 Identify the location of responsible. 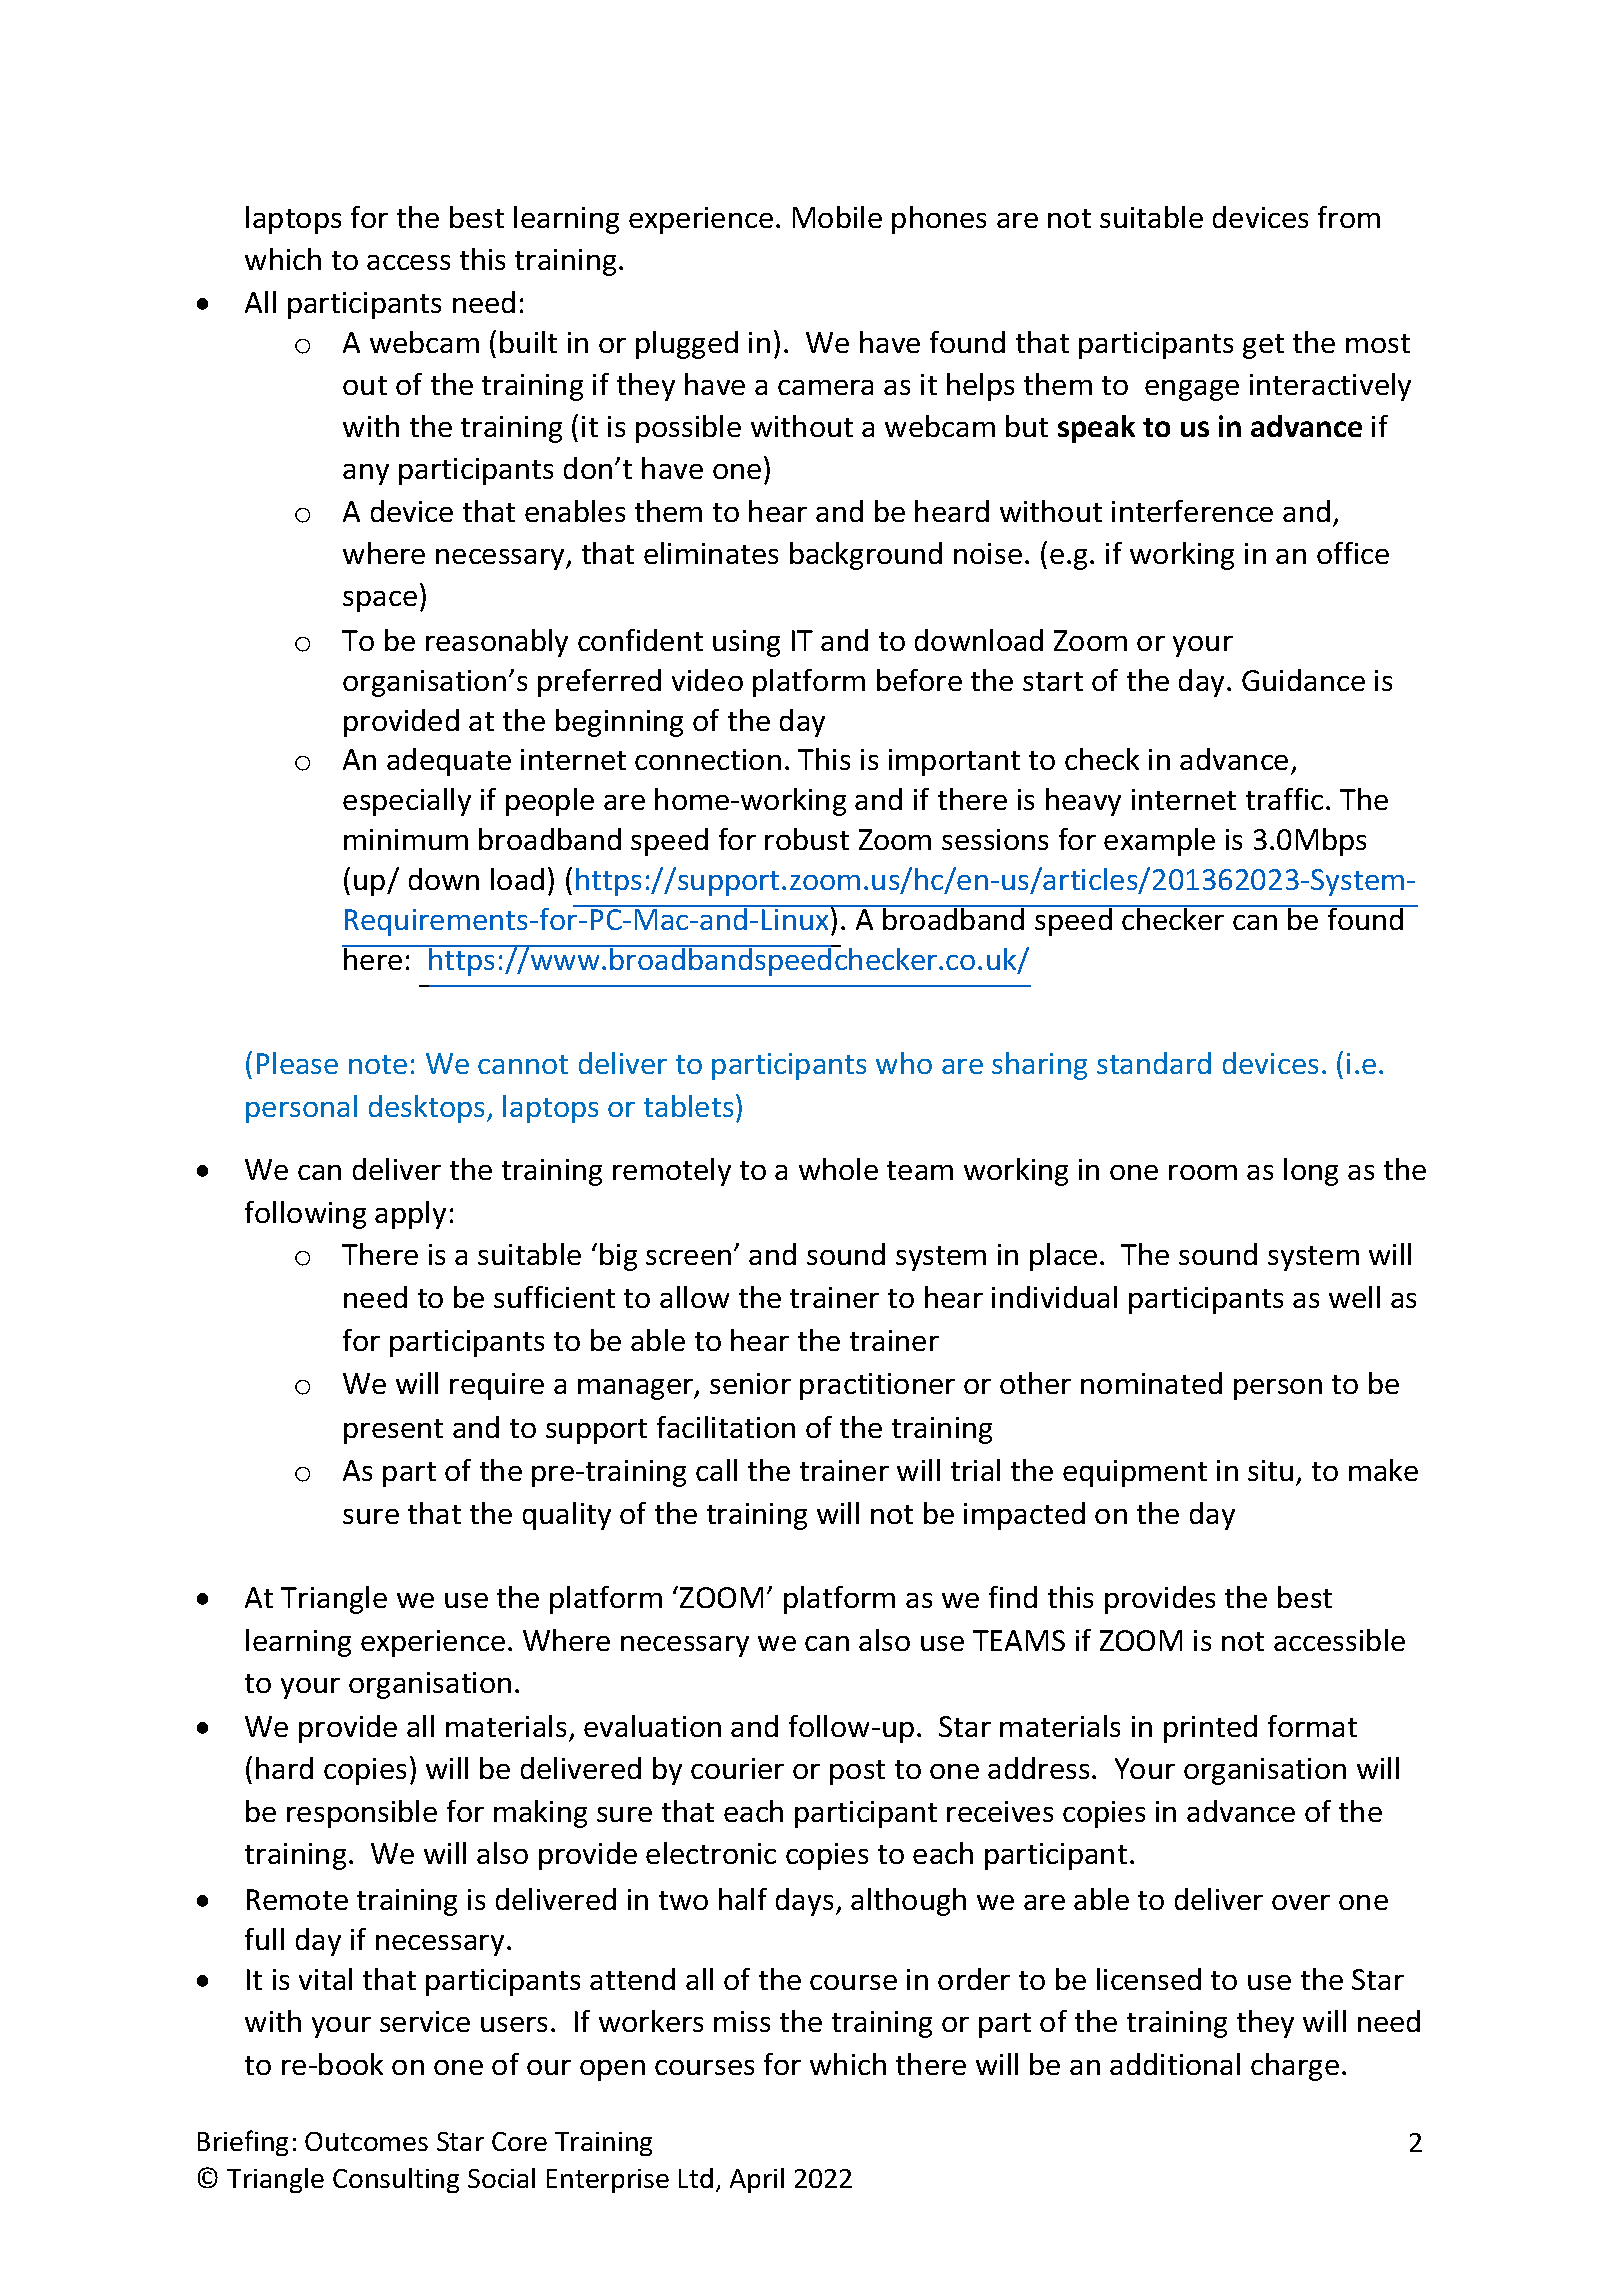
(362, 1814).
